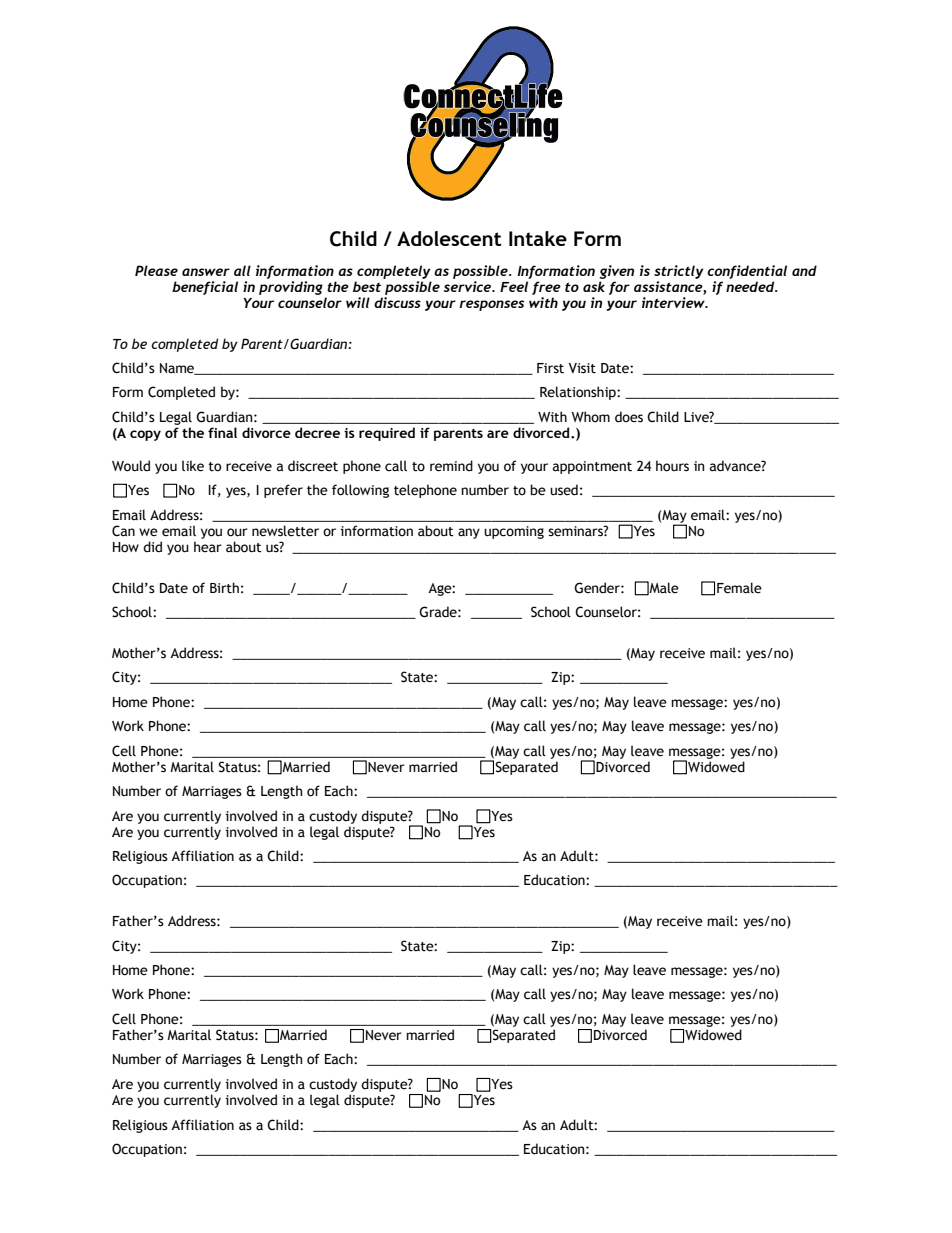 The height and width of the document is (1233, 952). What do you see at coordinates (747, 272) in the document?
I see `confidential` at bounding box center [747, 272].
